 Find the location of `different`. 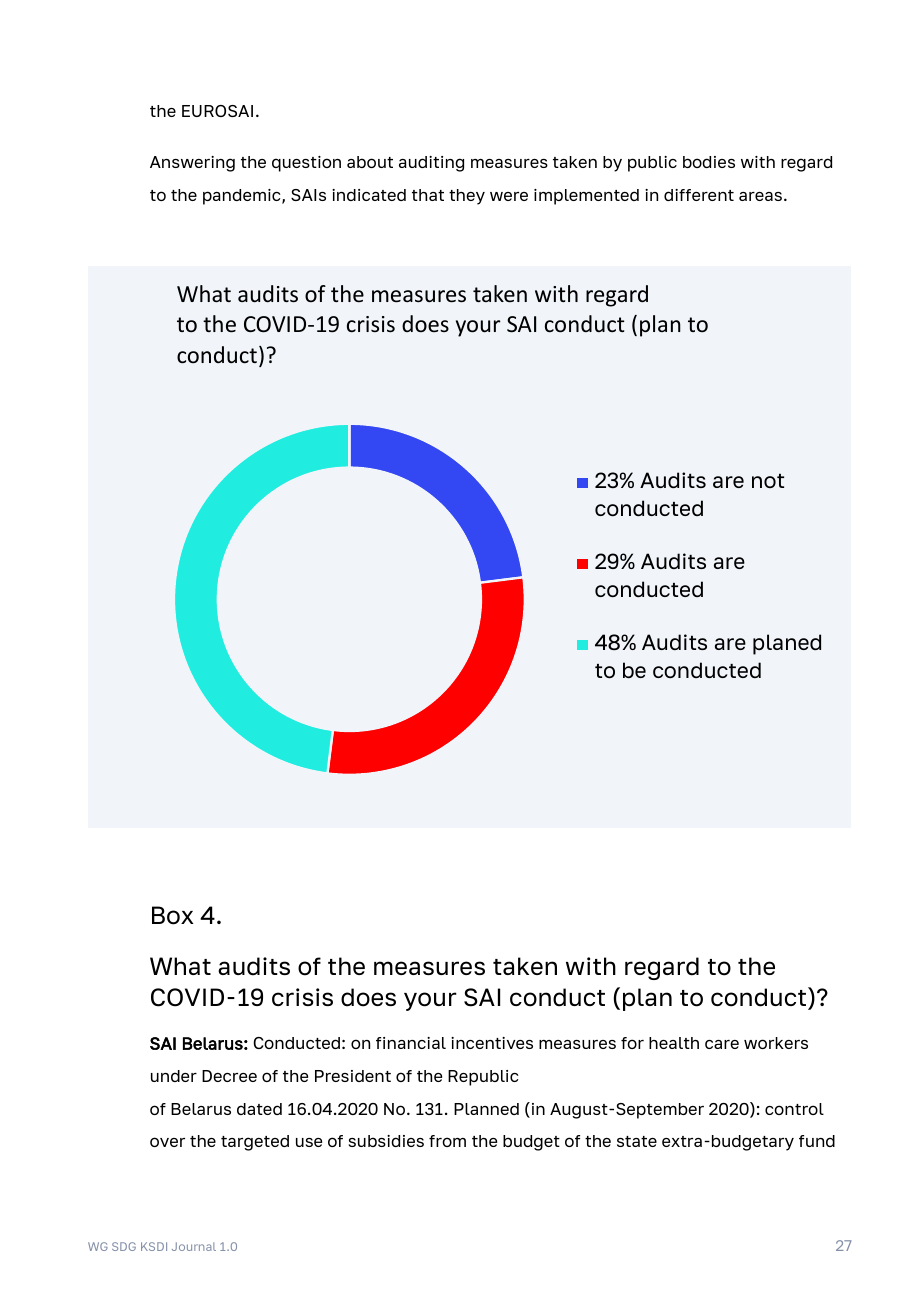

different is located at coordinates (699, 195).
